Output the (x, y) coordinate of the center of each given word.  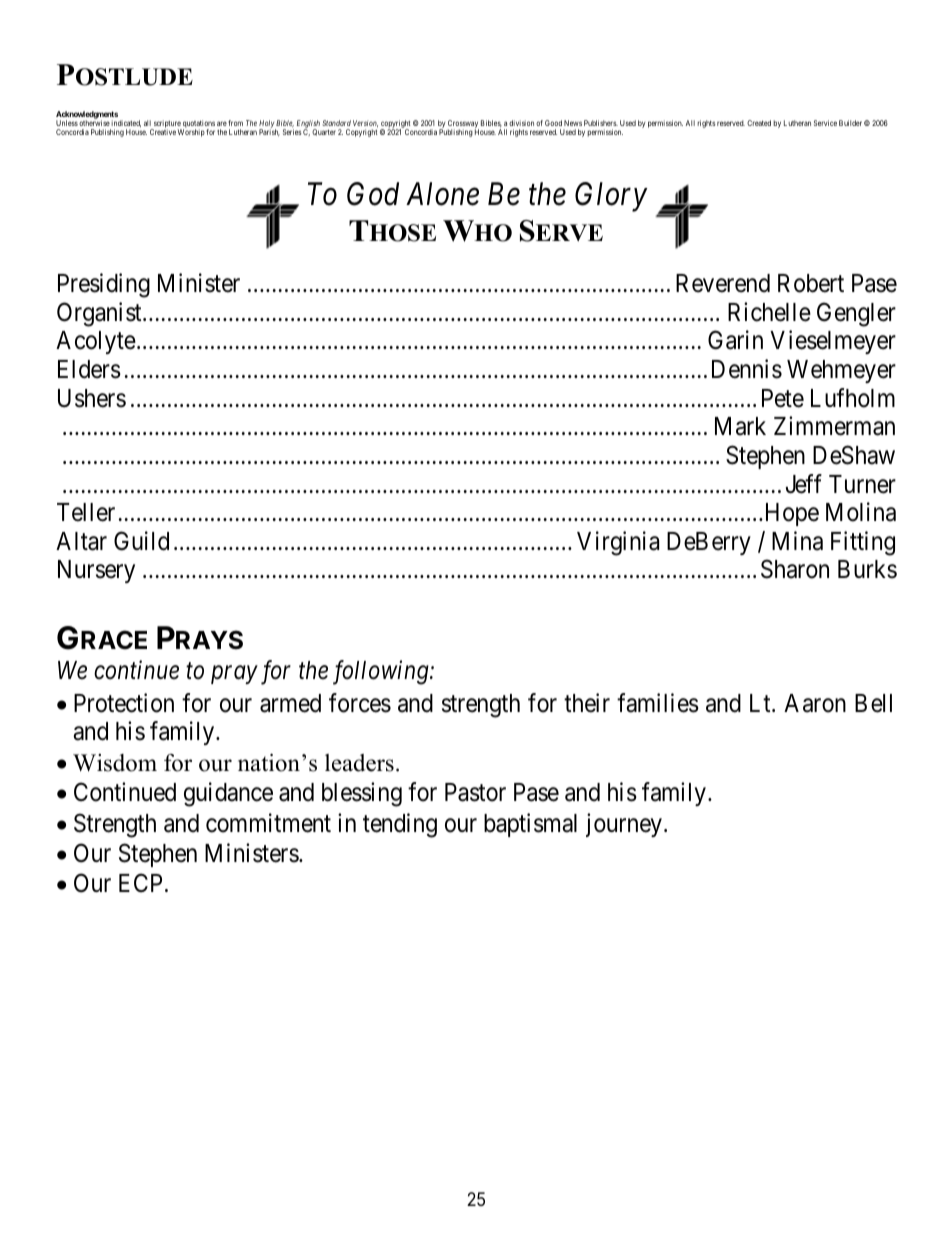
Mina (797, 541)
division (521, 123)
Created (759, 123)
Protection (124, 703)
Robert (811, 283)
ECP (140, 883)
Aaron (815, 703)
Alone (442, 194)
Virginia (618, 543)
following (382, 672)
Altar (81, 541)
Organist (100, 314)
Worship (191, 132)
